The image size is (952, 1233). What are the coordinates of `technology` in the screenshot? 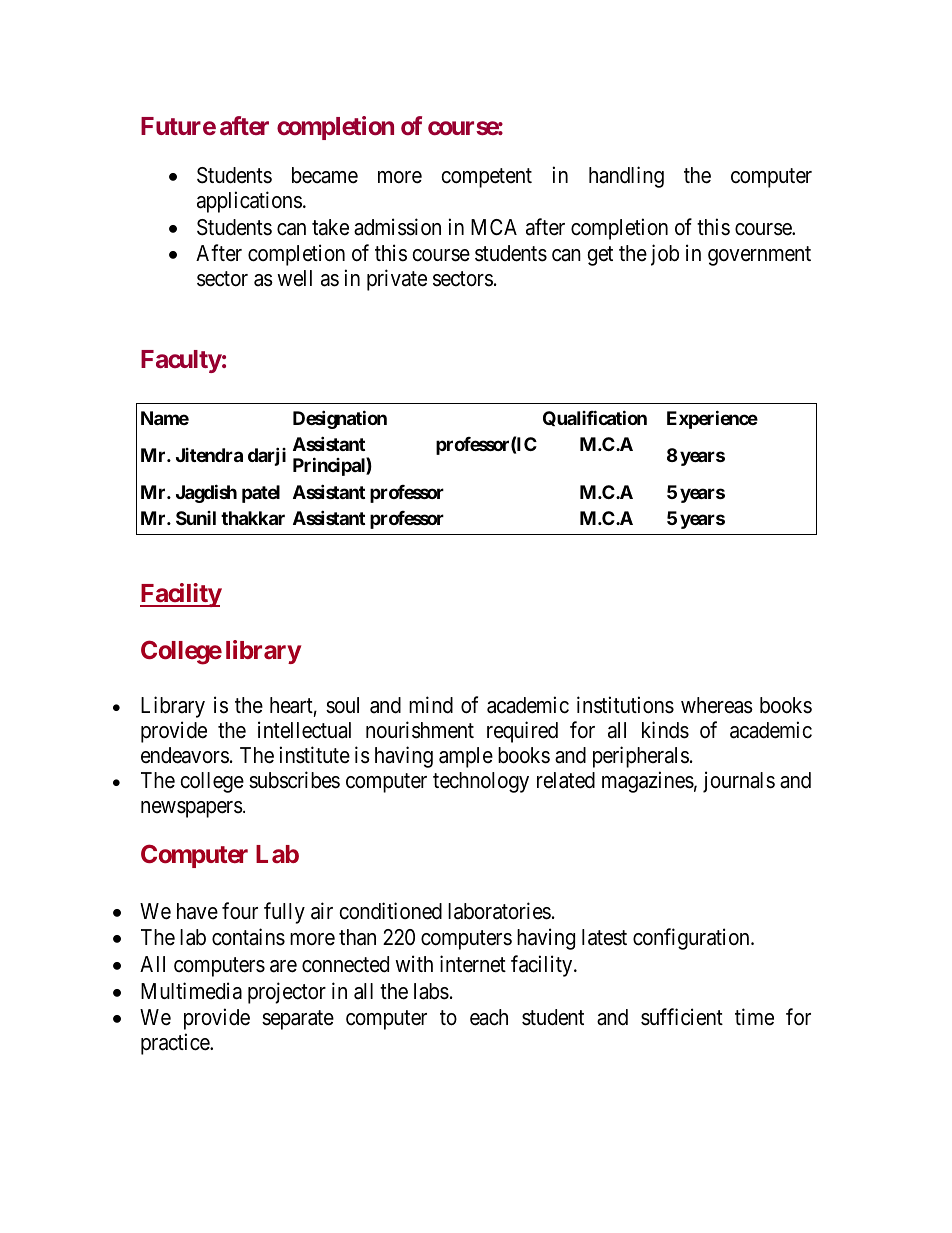 It's located at (481, 782).
